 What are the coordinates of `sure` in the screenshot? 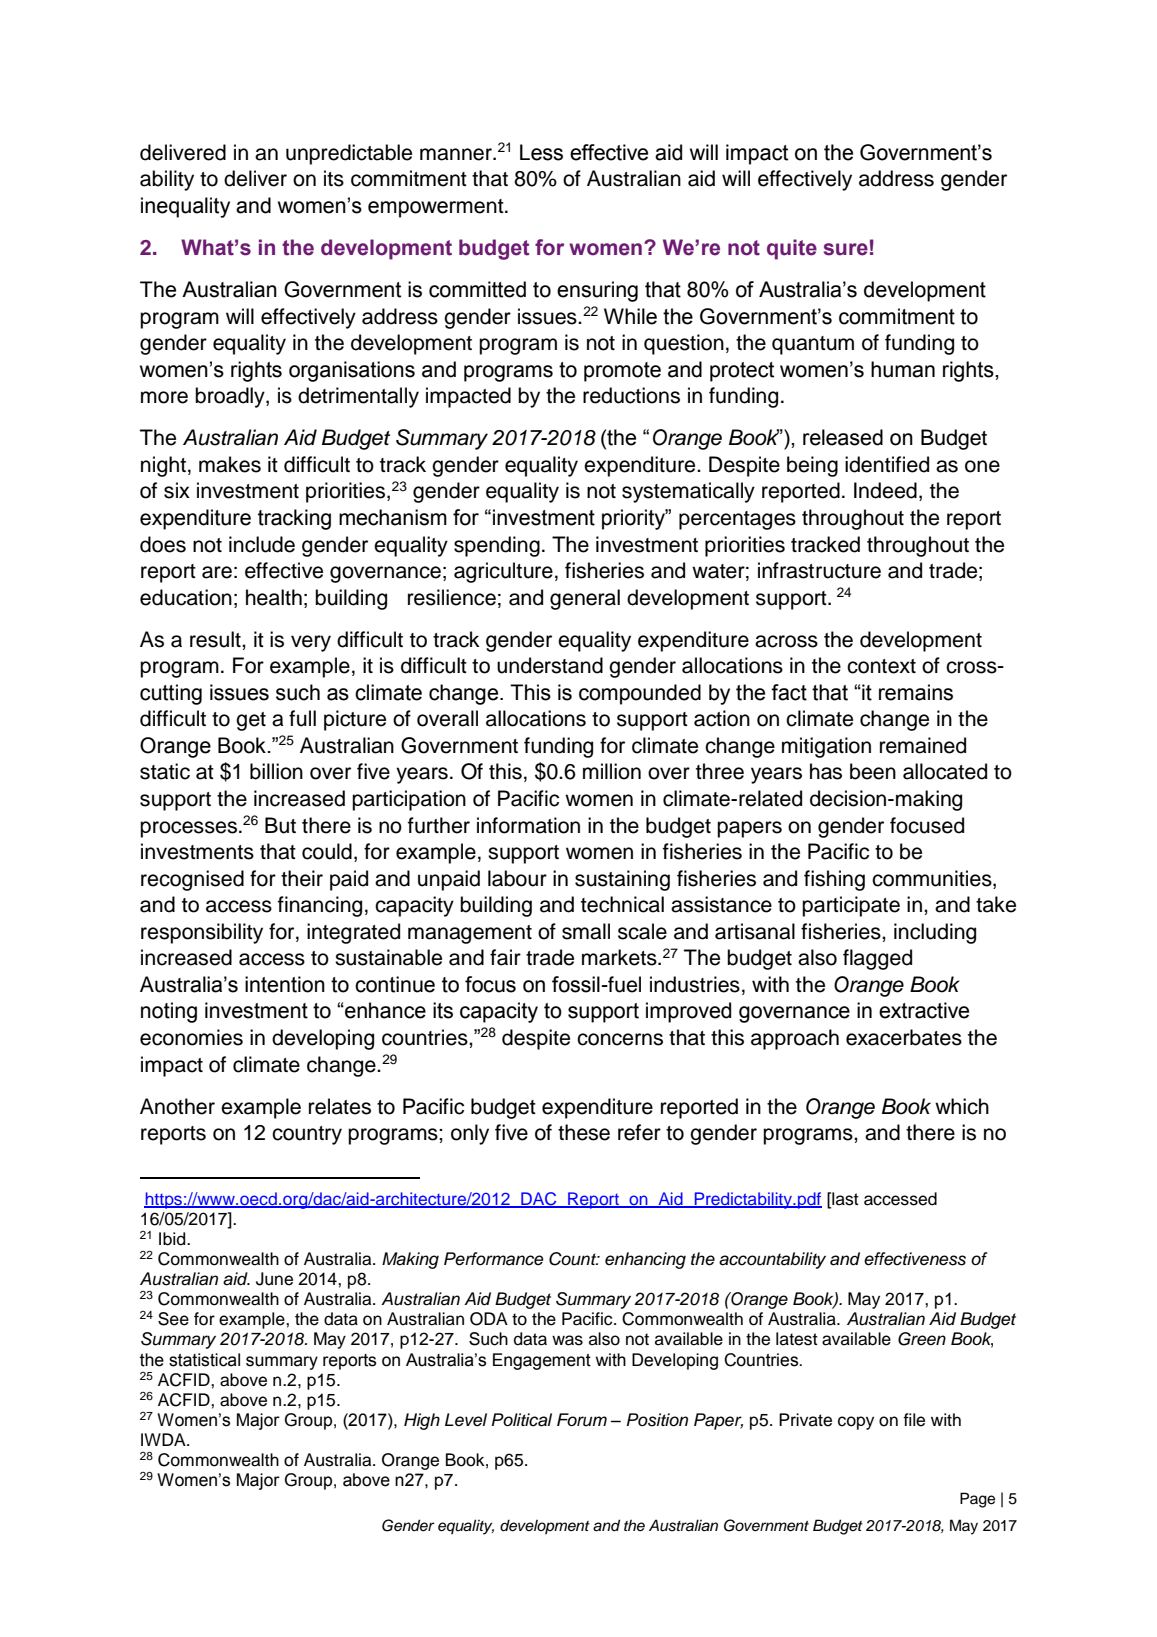 It's located at (845, 249).
